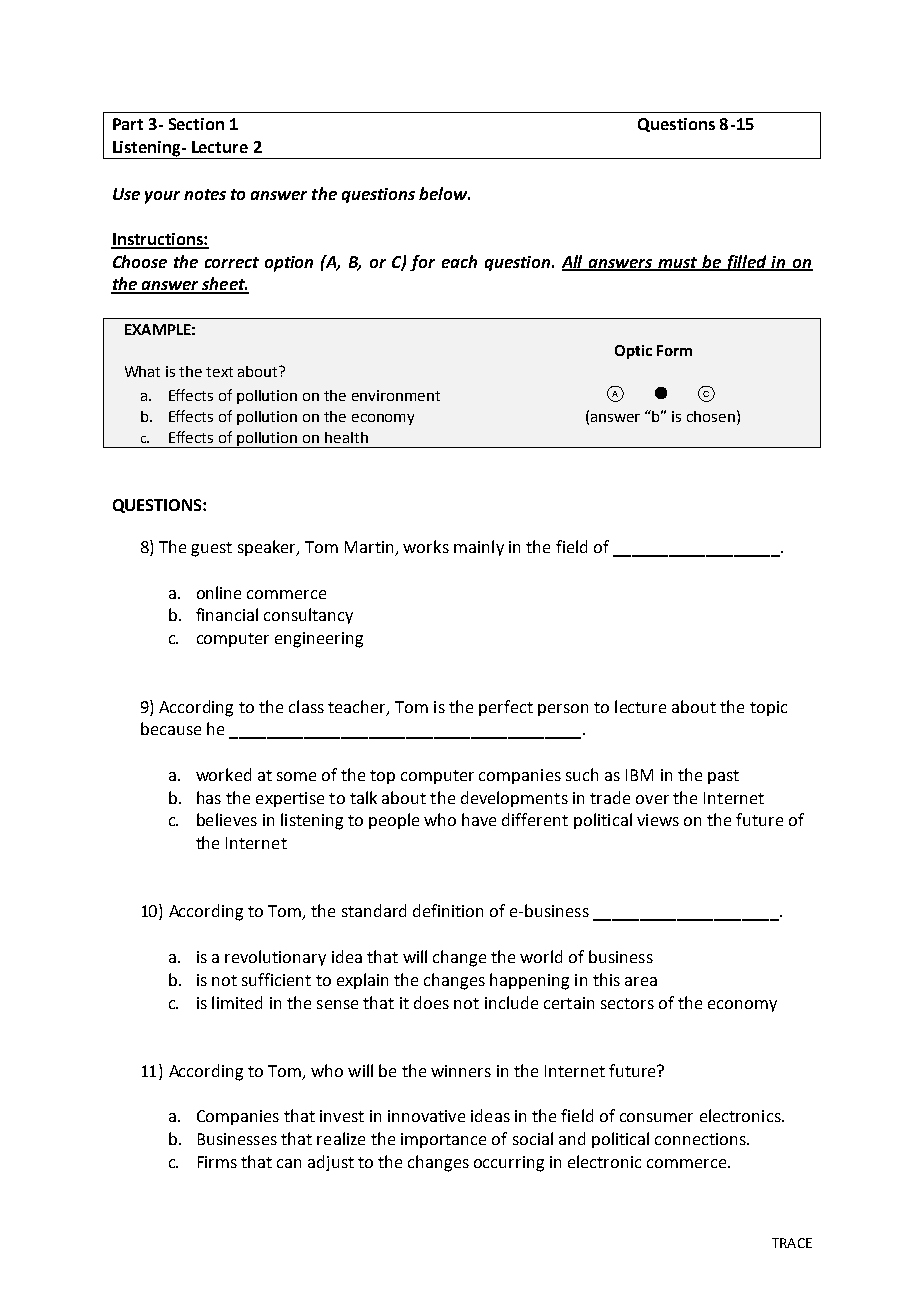 Image resolution: width=924 pixels, height=1308 pixels. Describe the element at coordinates (506, 708) in the screenshot. I see `perfect` at that location.
